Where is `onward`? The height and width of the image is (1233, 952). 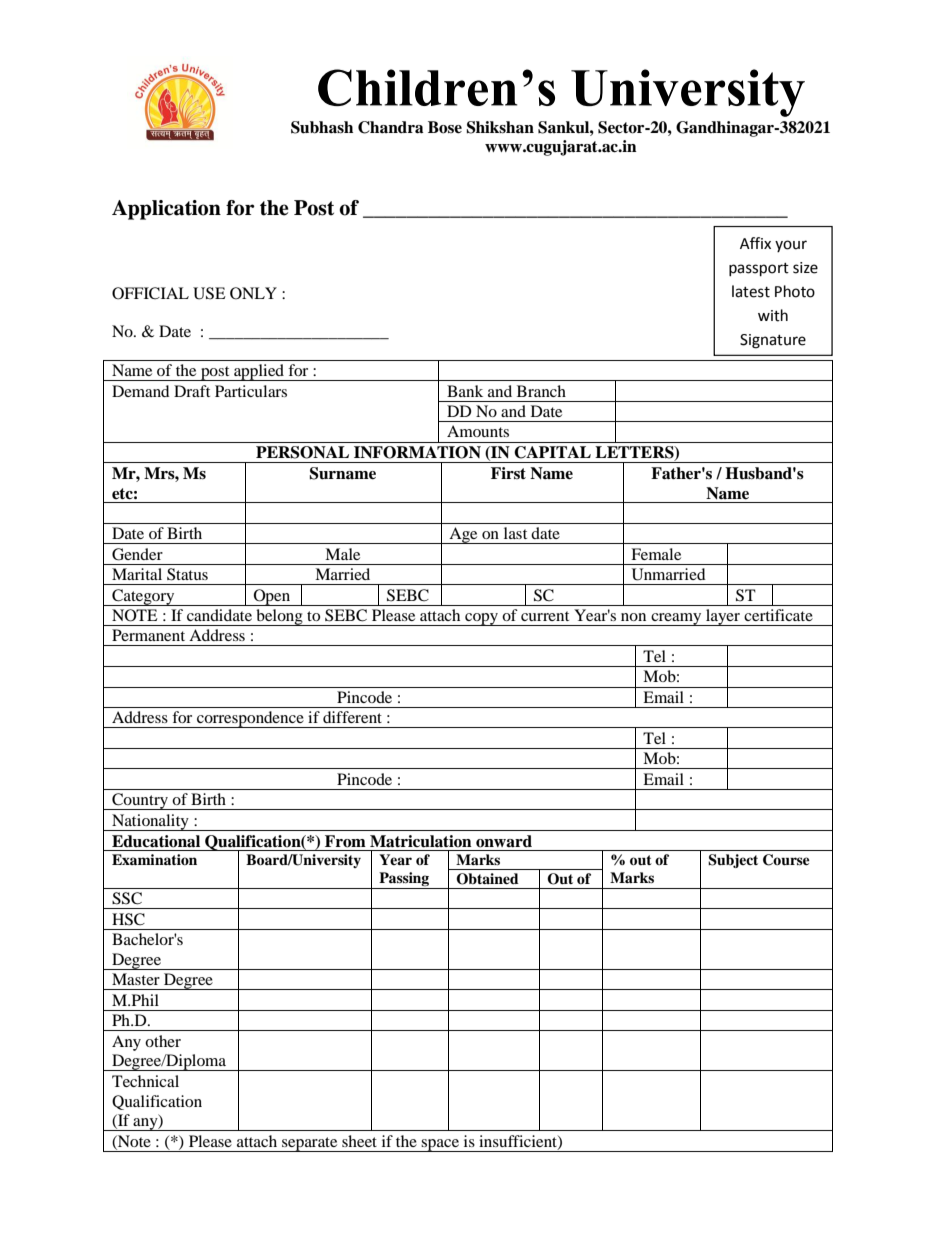
onward is located at coordinates (504, 841).
